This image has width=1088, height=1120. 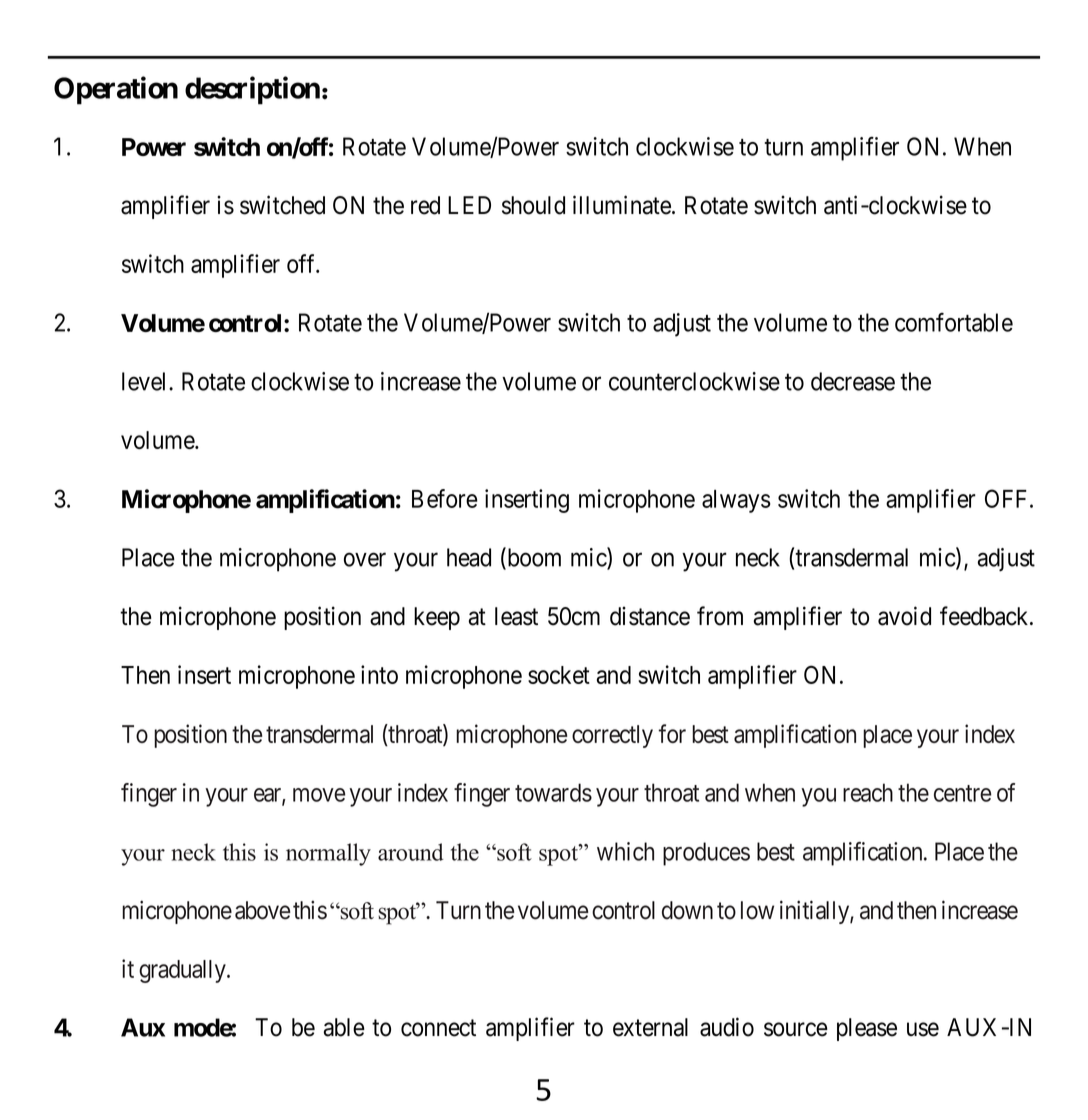 I want to click on boom, so click(x=533, y=558).
